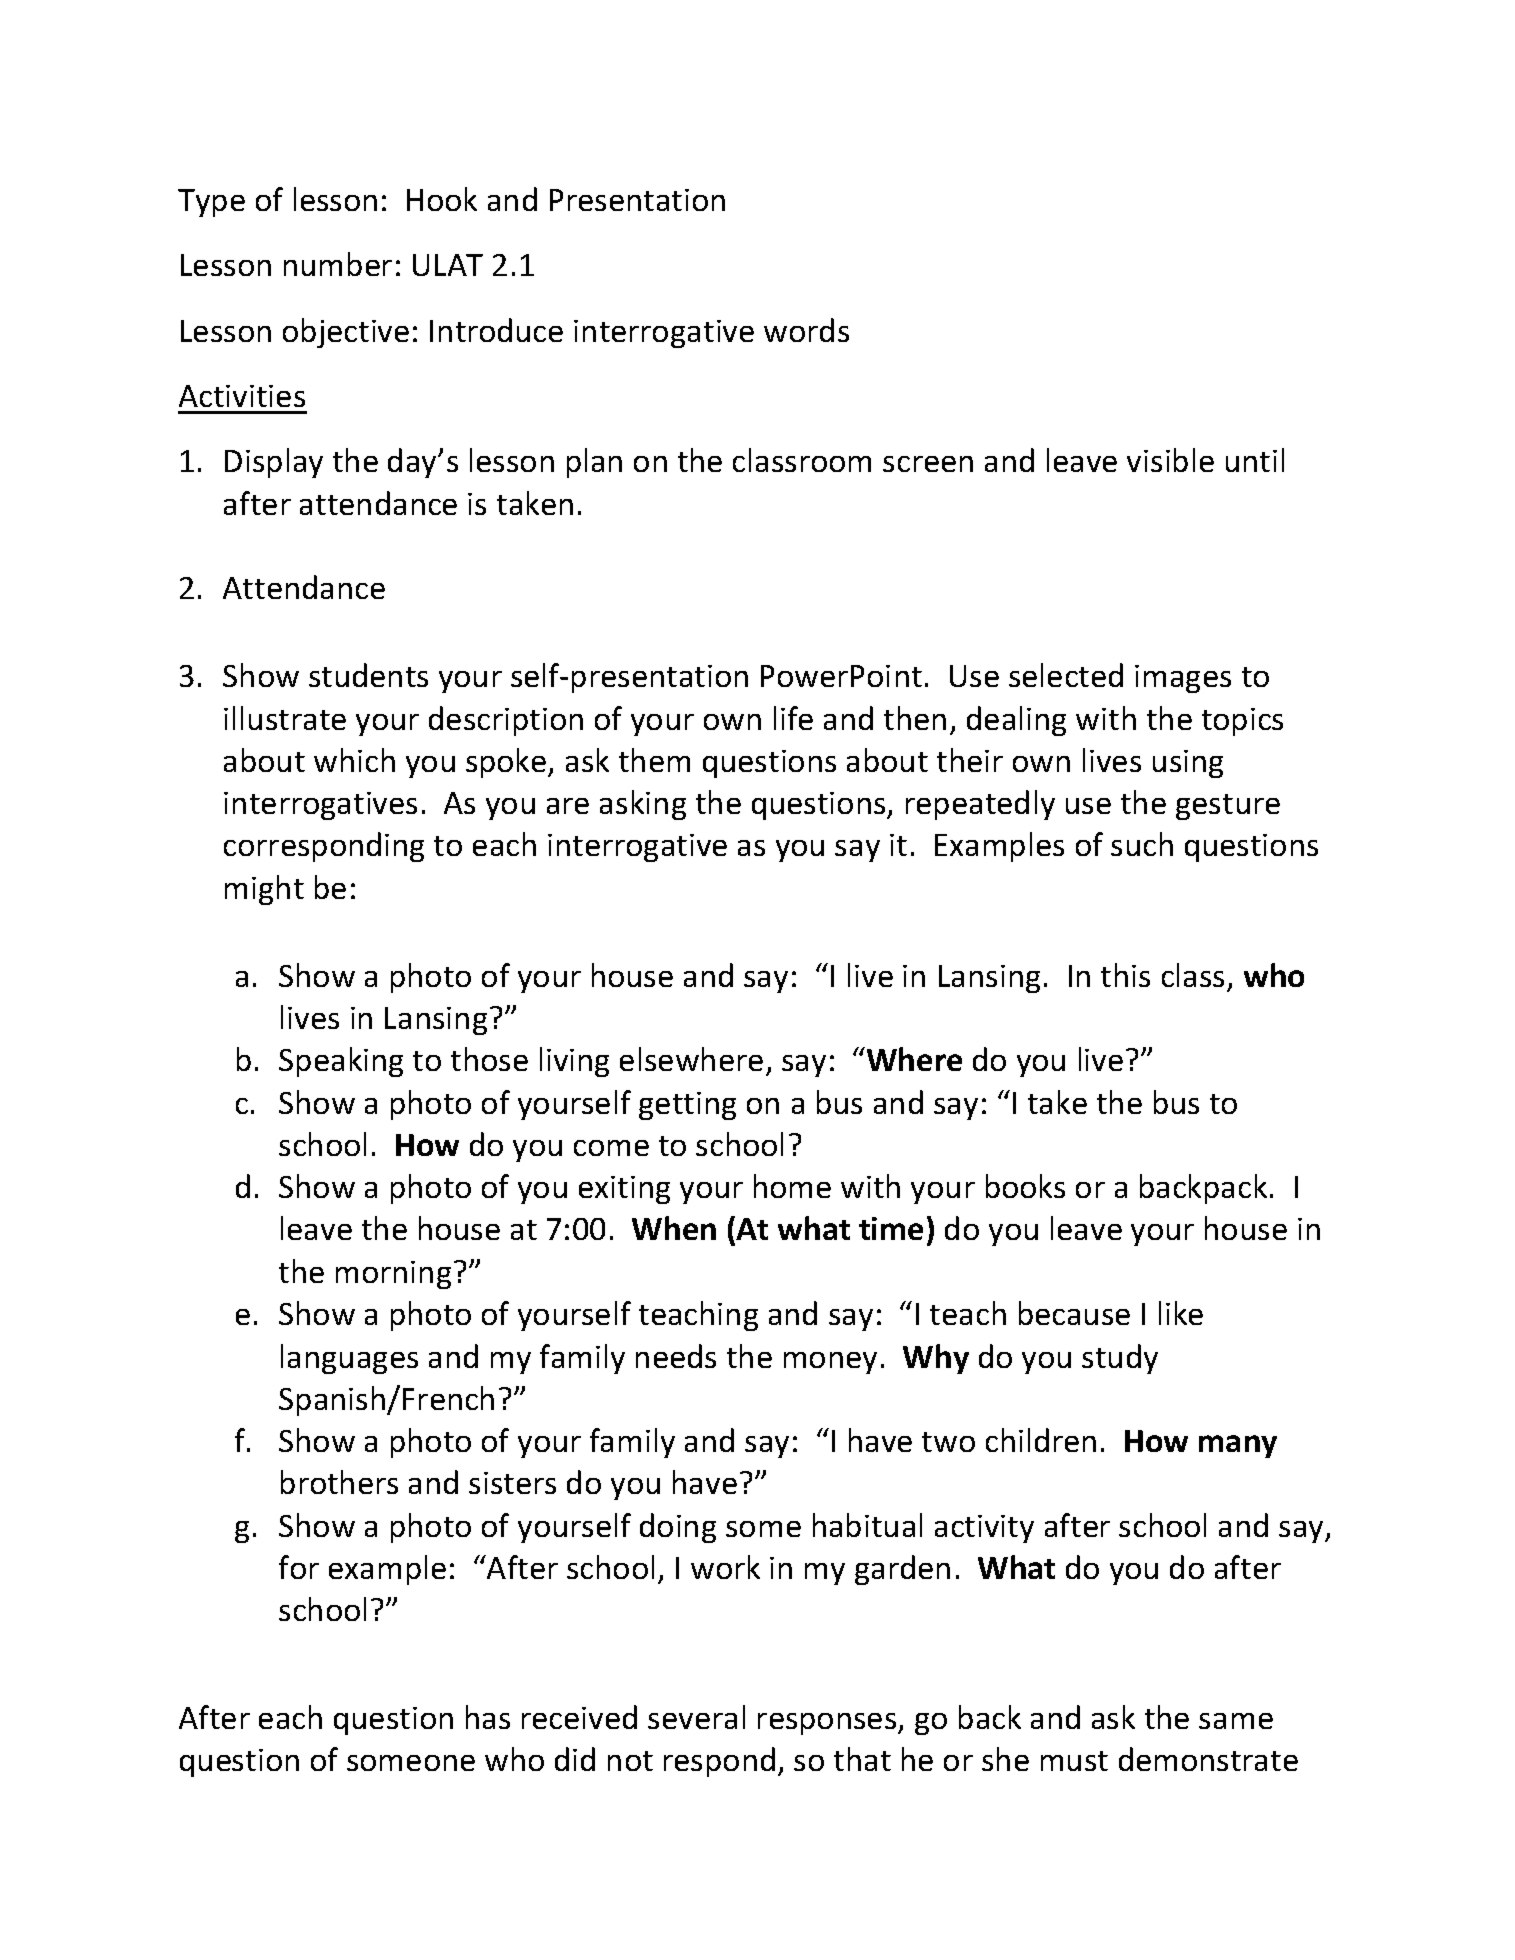 This screenshot has width=1515, height=1960. Describe the element at coordinates (341, 1062) in the screenshot. I see `Speaking` at that location.
